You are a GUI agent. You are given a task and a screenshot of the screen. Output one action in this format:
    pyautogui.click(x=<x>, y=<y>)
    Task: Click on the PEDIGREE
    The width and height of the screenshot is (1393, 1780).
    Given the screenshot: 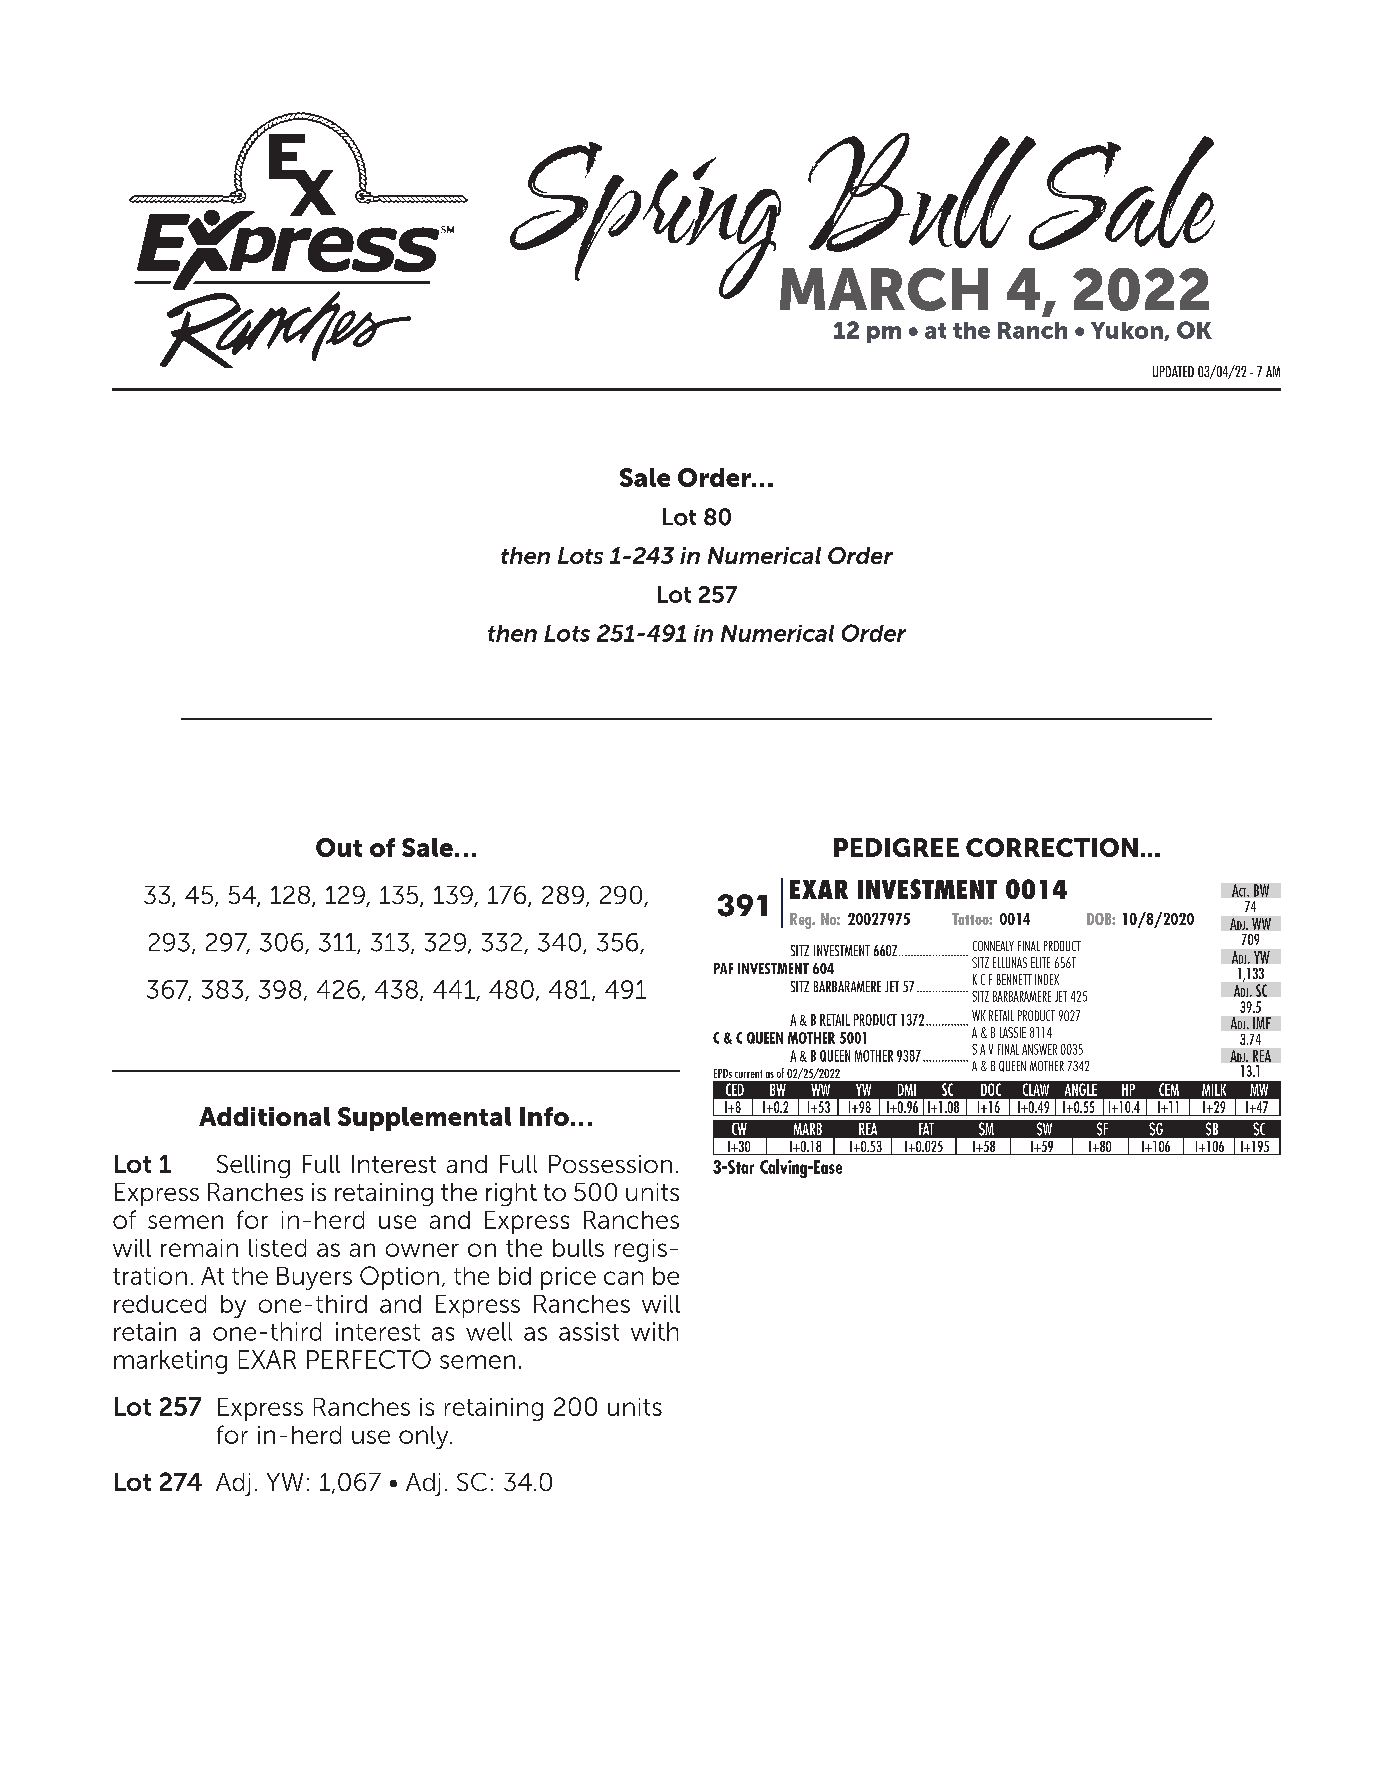 What is the action you would take?
    pyautogui.click(x=896, y=847)
